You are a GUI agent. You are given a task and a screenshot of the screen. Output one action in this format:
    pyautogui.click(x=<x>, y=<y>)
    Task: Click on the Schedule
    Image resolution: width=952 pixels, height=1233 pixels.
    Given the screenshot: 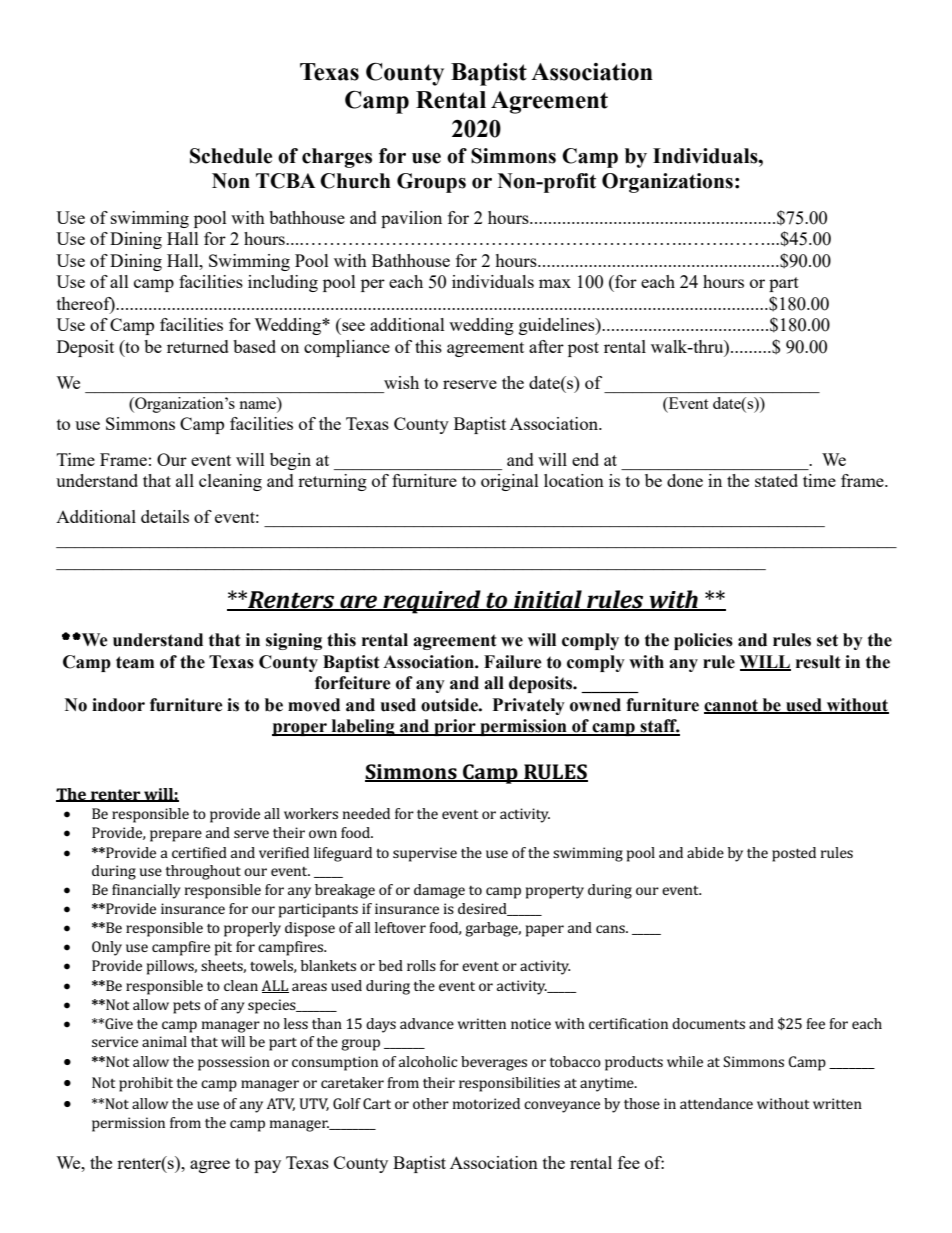 What is the action you would take?
    pyautogui.click(x=231, y=156)
